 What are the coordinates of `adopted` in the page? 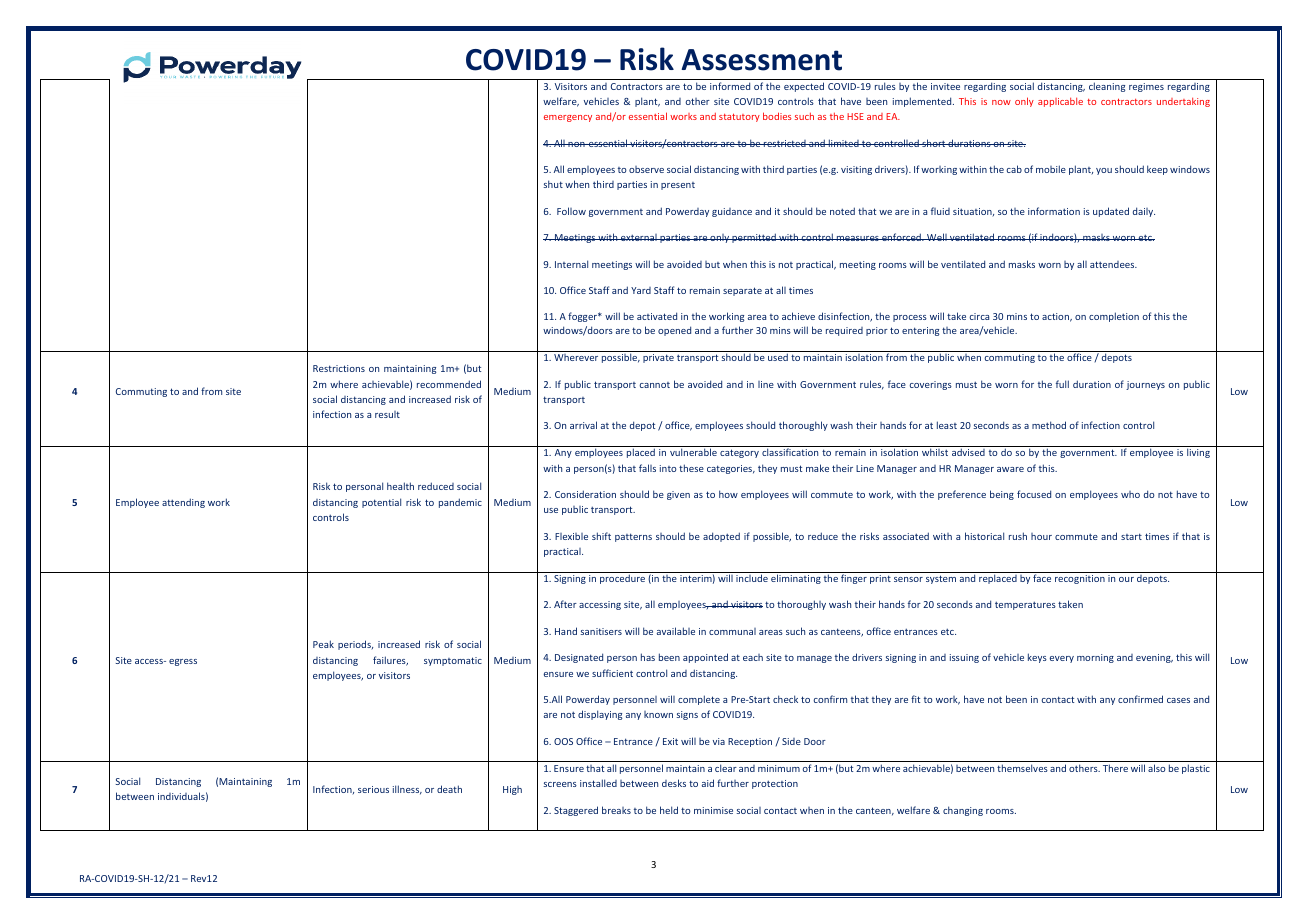 It's located at (721, 537).
